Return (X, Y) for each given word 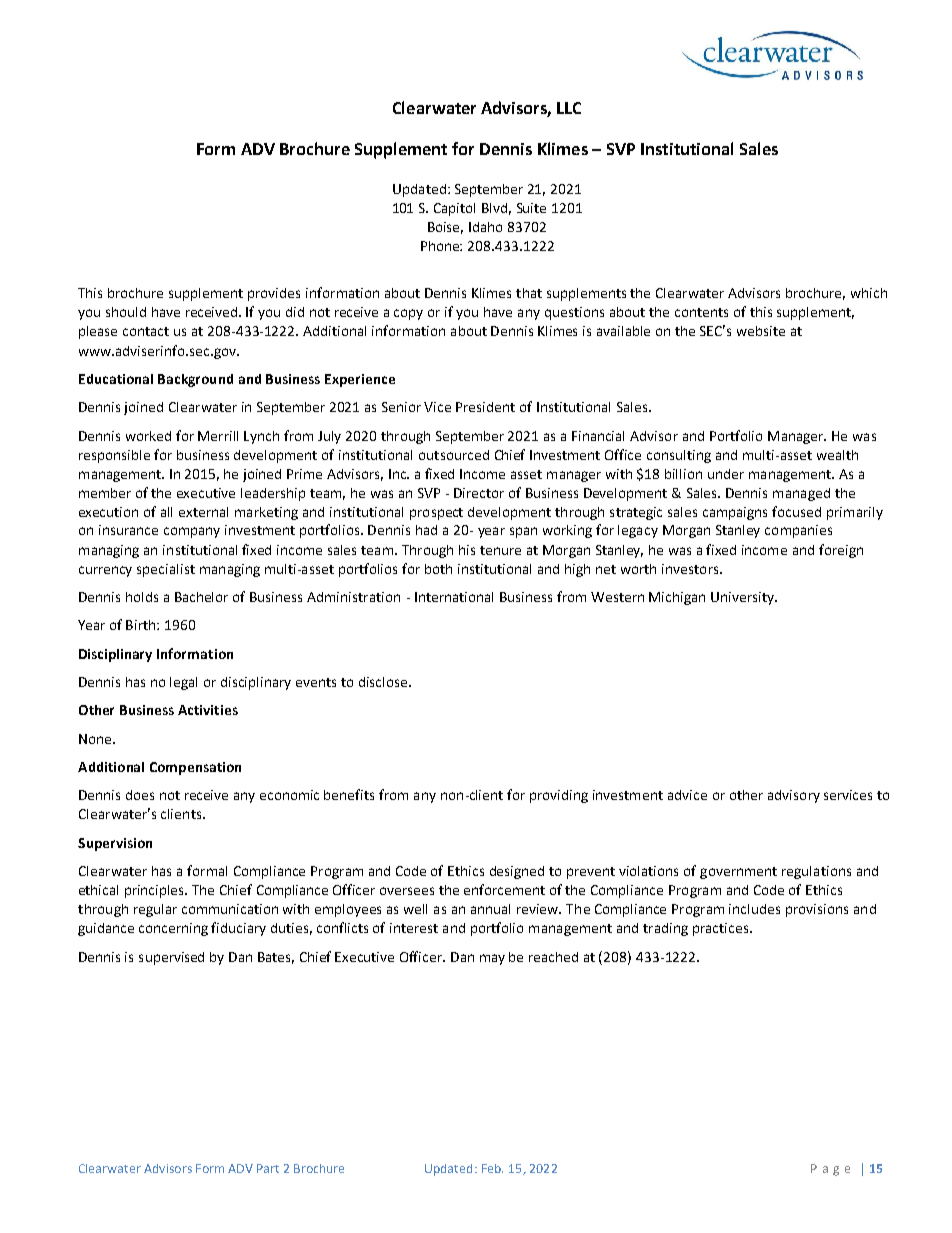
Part (268, 1168)
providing (559, 796)
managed (801, 494)
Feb (492, 1168)
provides (274, 294)
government (738, 873)
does (140, 795)
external (203, 512)
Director (479, 493)
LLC (569, 108)
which (869, 293)
